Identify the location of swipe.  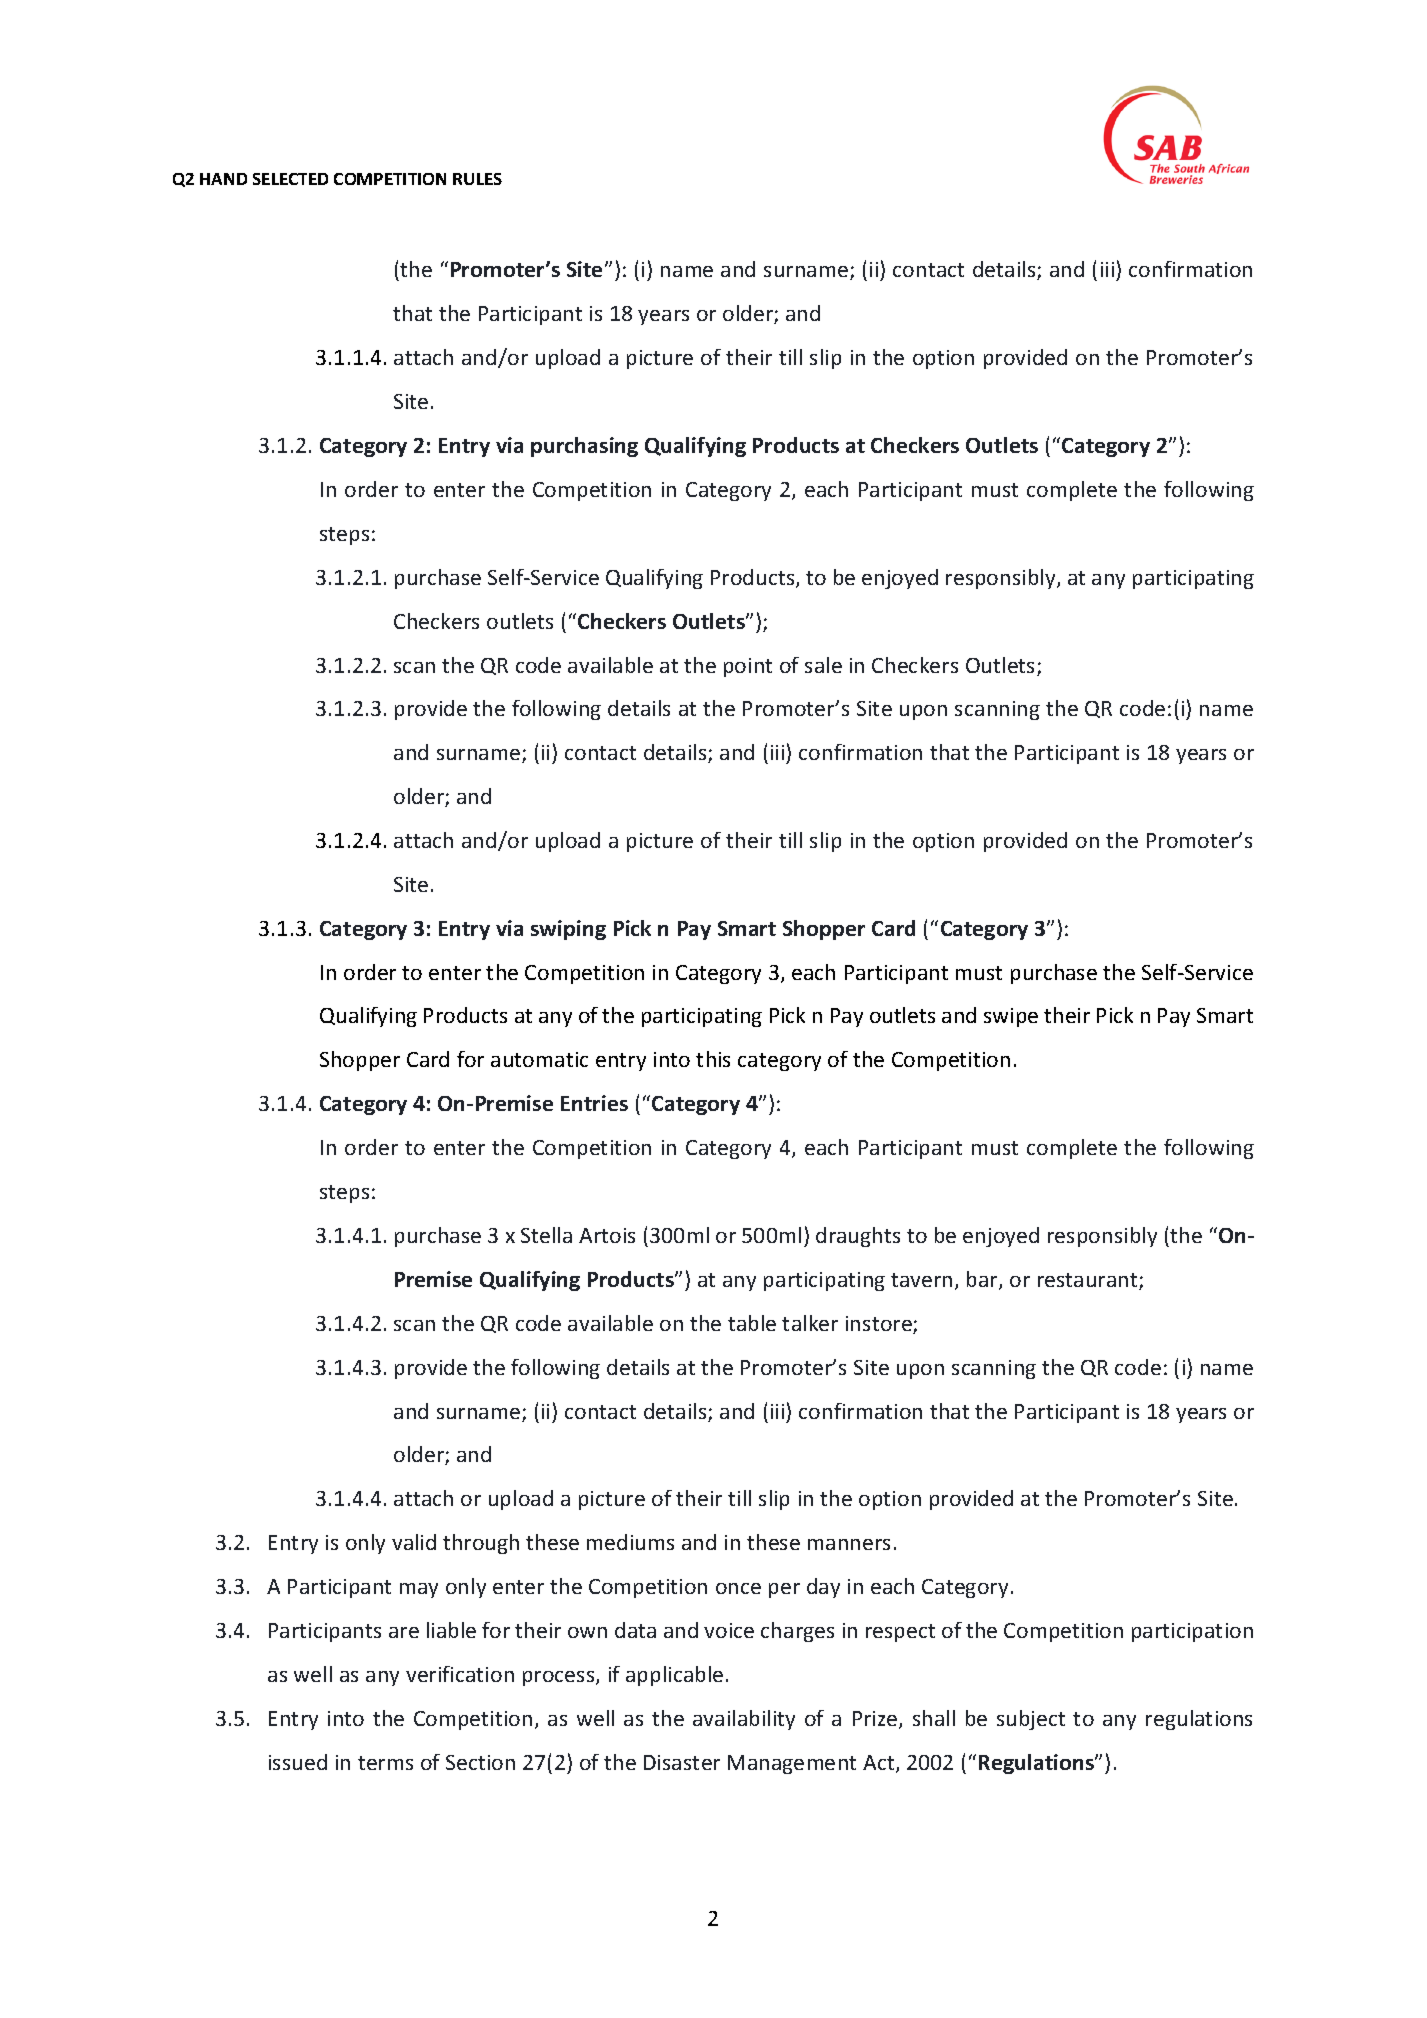
(1011, 1017).
